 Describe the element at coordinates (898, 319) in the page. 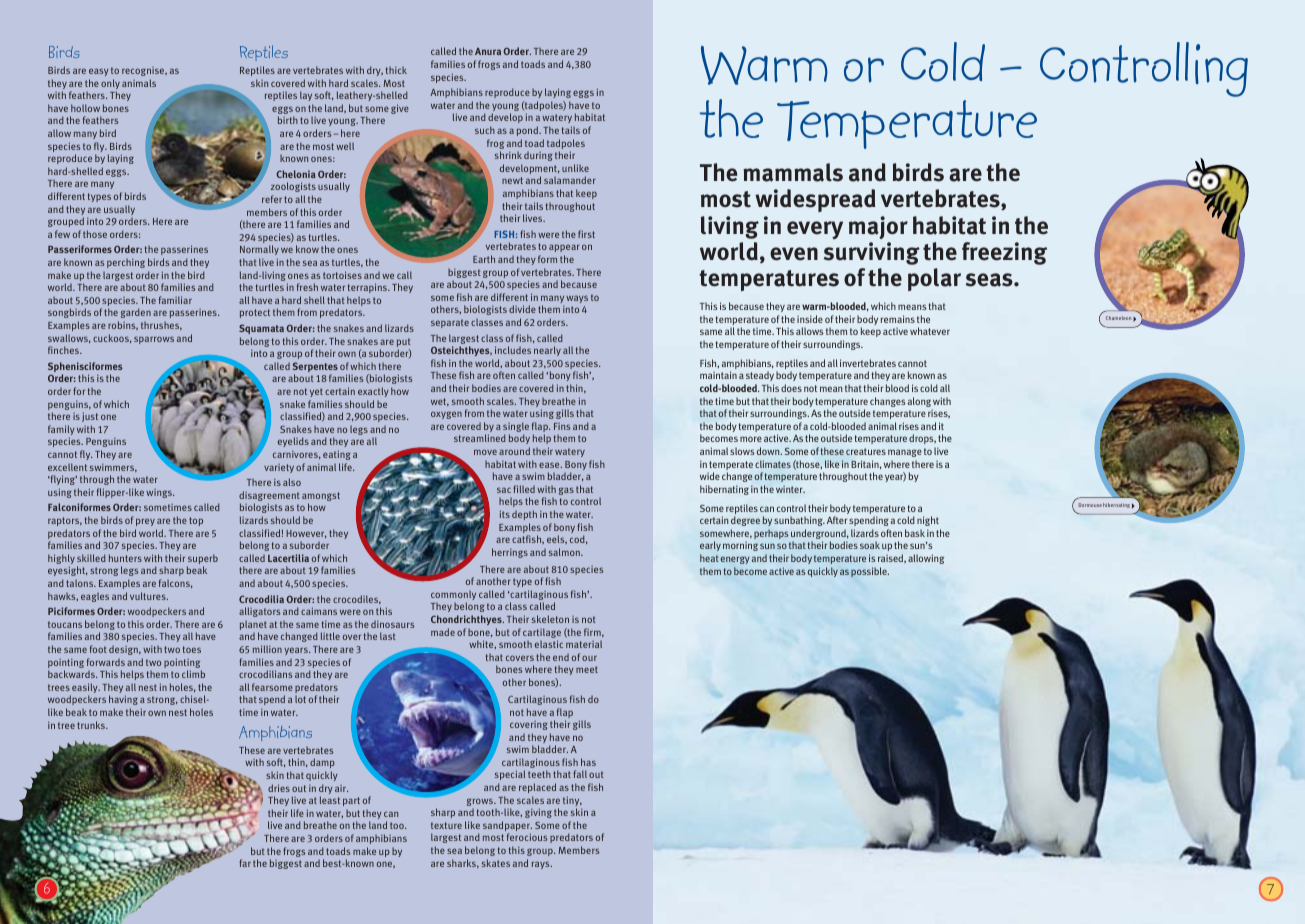

I see `remains` at that location.
